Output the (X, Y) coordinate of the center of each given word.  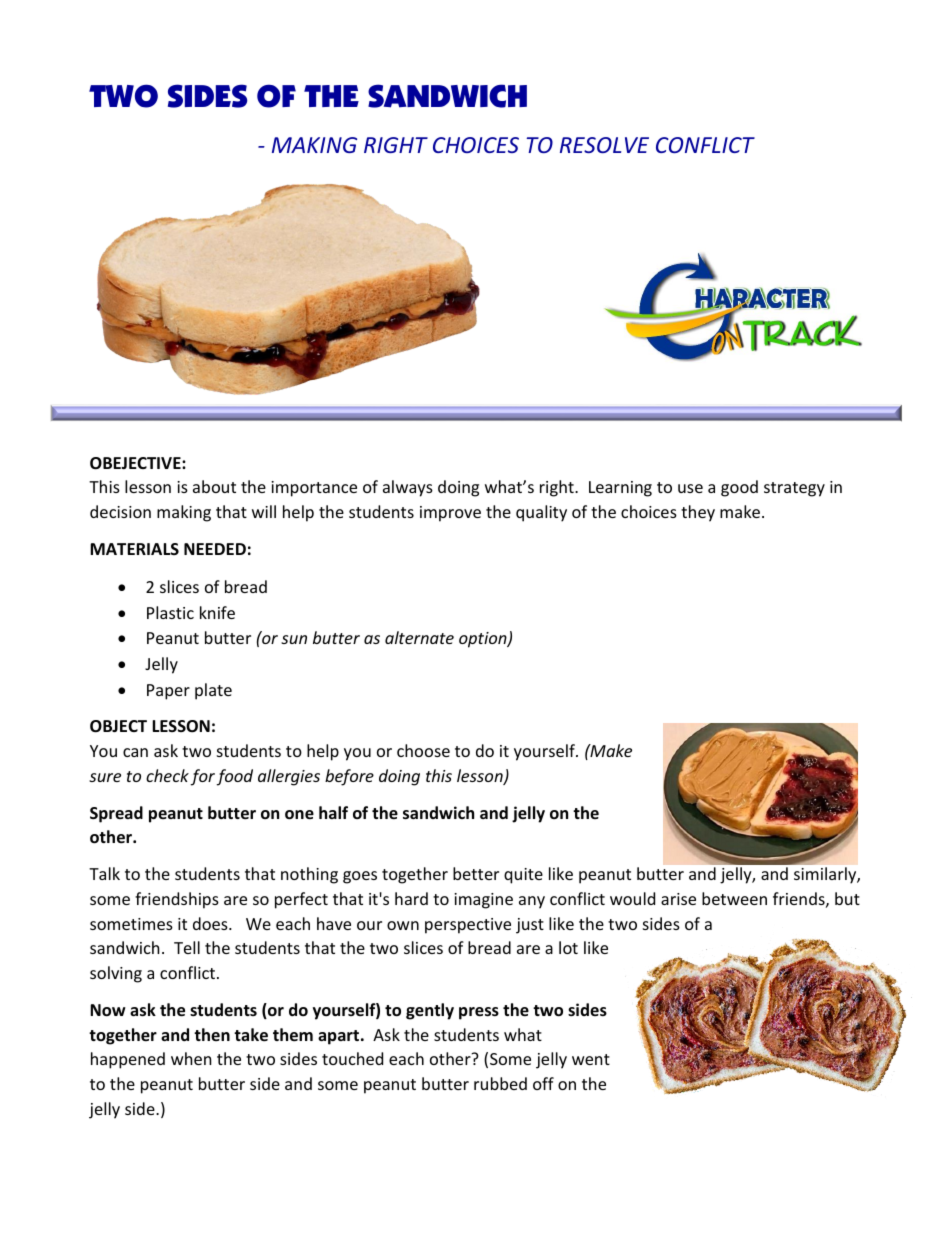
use (690, 488)
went (591, 1059)
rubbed (500, 1083)
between (734, 898)
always (408, 488)
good (739, 488)
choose (423, 750)
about (214, 486)
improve (450, 514)
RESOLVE (604, 145)
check (167, 775)
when (191, 1058)
